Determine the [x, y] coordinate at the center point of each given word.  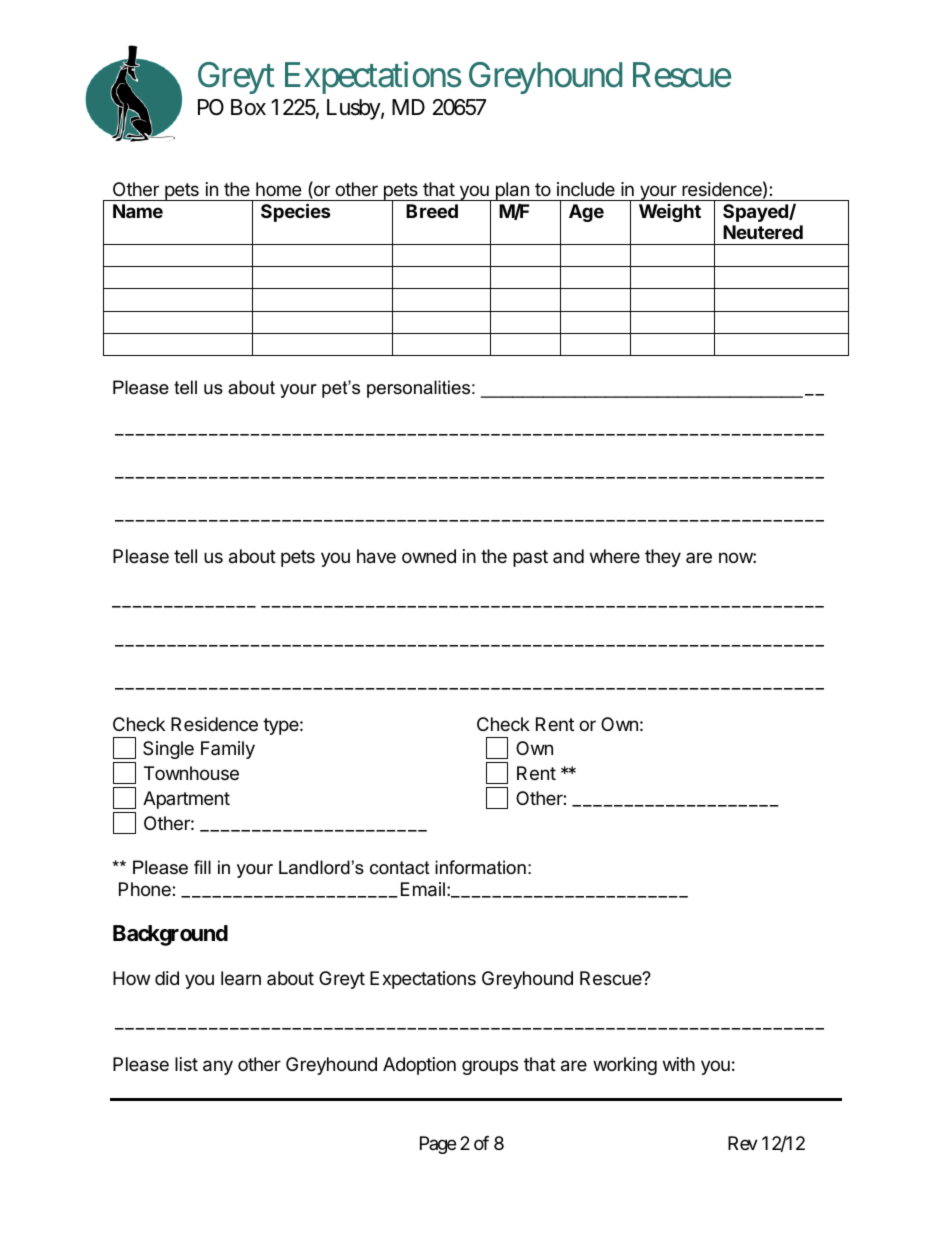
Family [228, 750]
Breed [432, 211]
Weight [670, 213]
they [663, 558]
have [376, 556]
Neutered [763, 232]
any [218, 1067]
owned [429, 556]
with [679, 1064]
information [480, 867]
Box [248, 107]
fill [202, 867]
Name [138, 211]
